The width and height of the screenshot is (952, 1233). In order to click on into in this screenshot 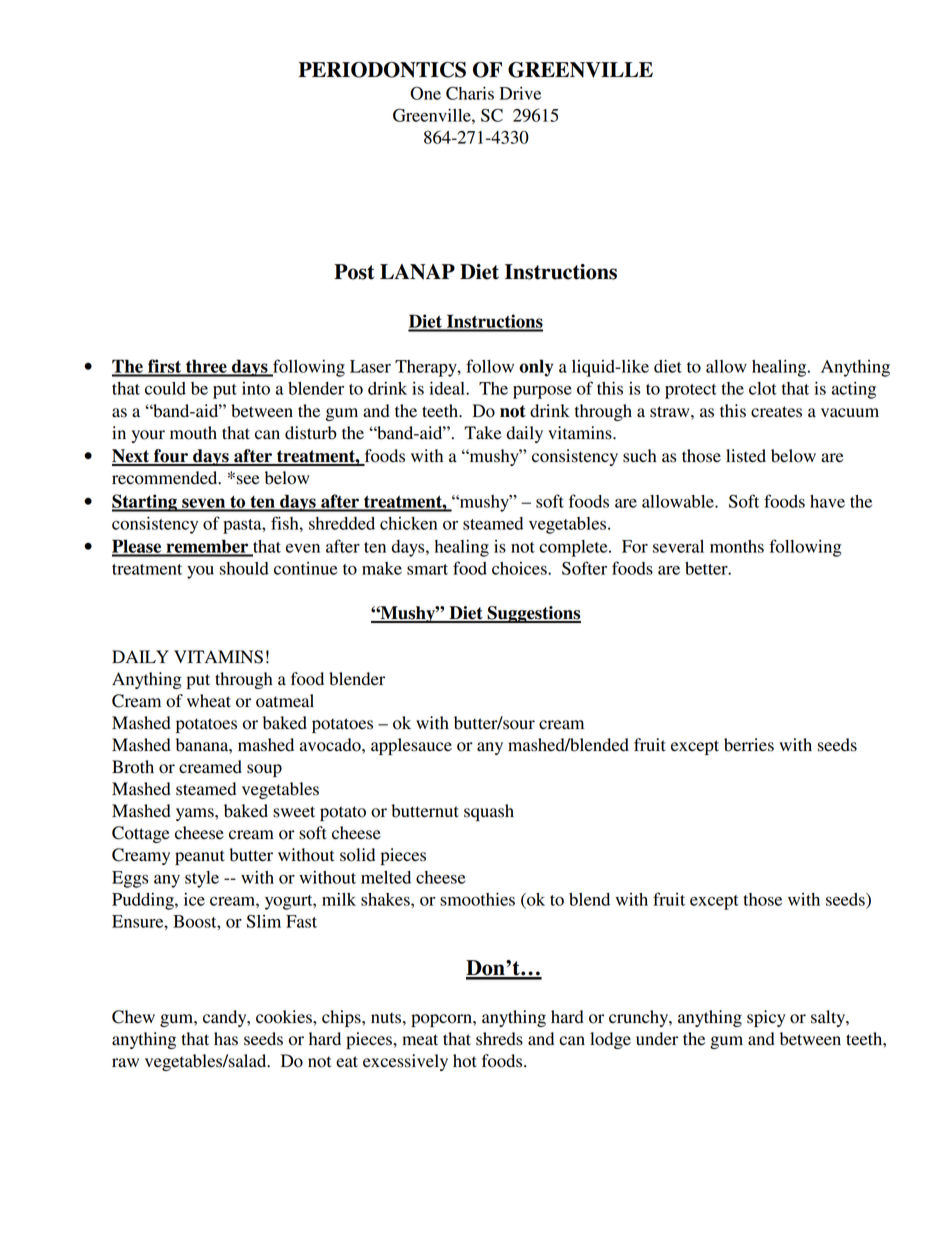, I will do `click(256, 388)`.
